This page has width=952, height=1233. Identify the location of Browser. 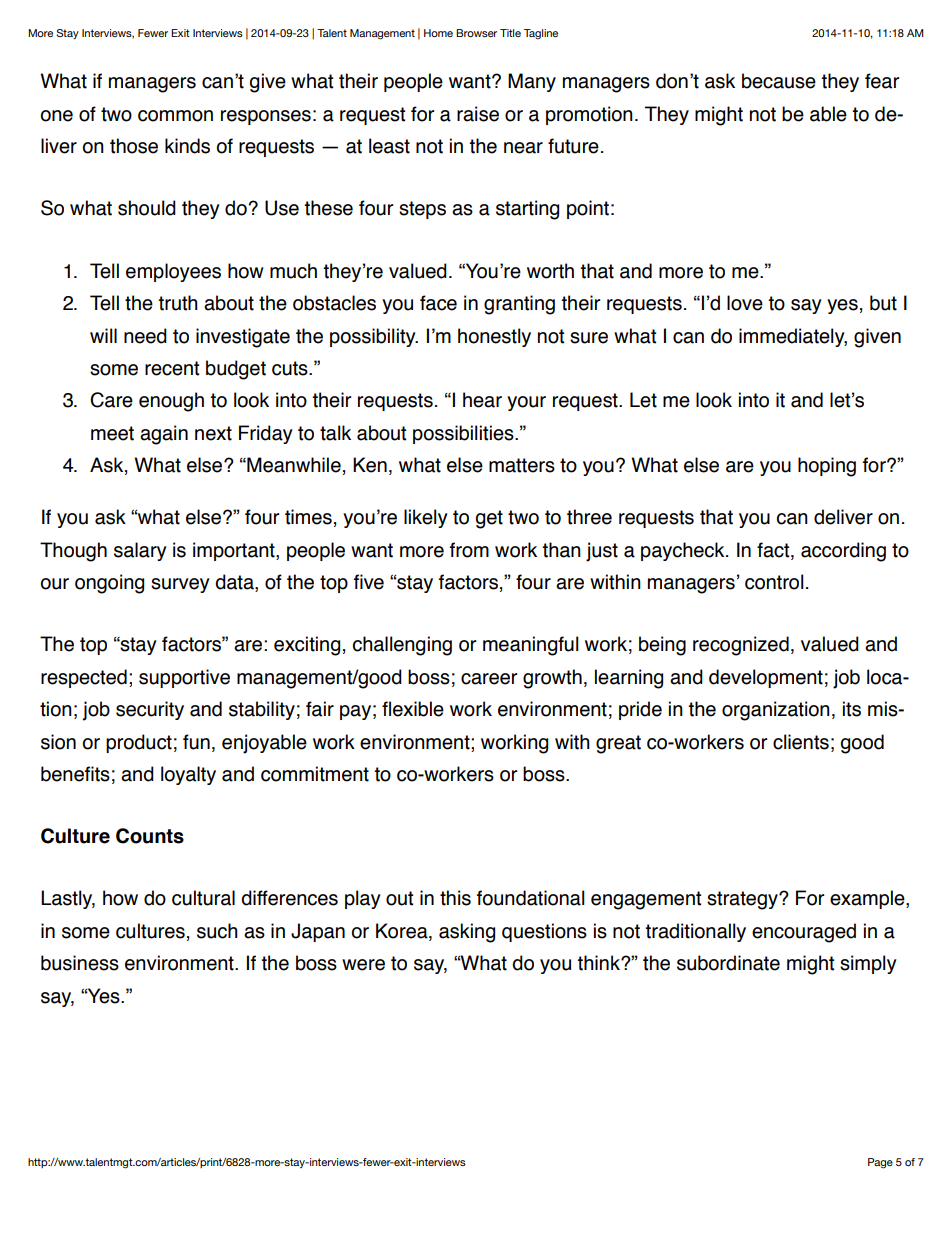
(476, 33).
